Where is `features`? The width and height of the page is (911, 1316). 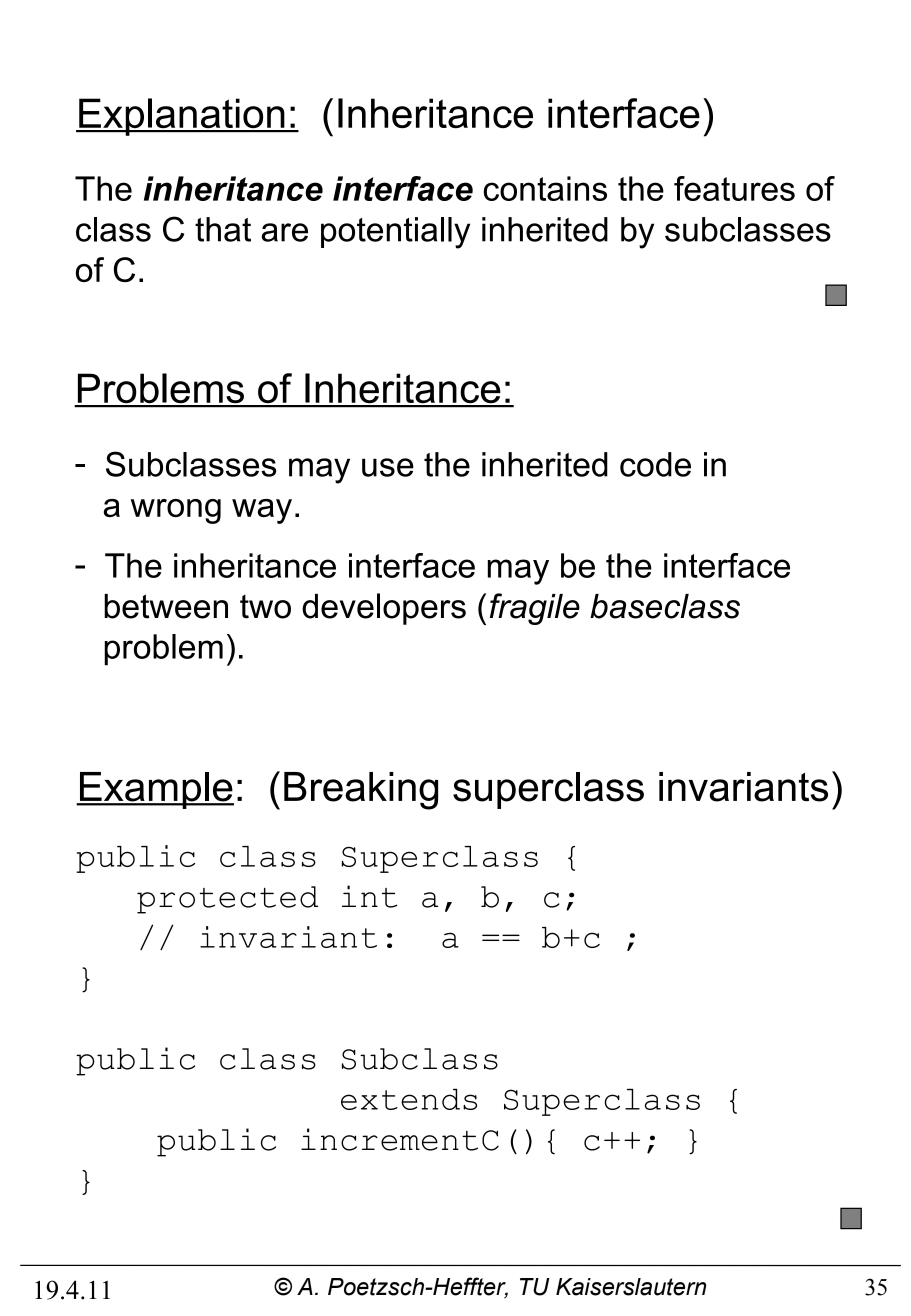 features is located at coordinates (734, 188).
